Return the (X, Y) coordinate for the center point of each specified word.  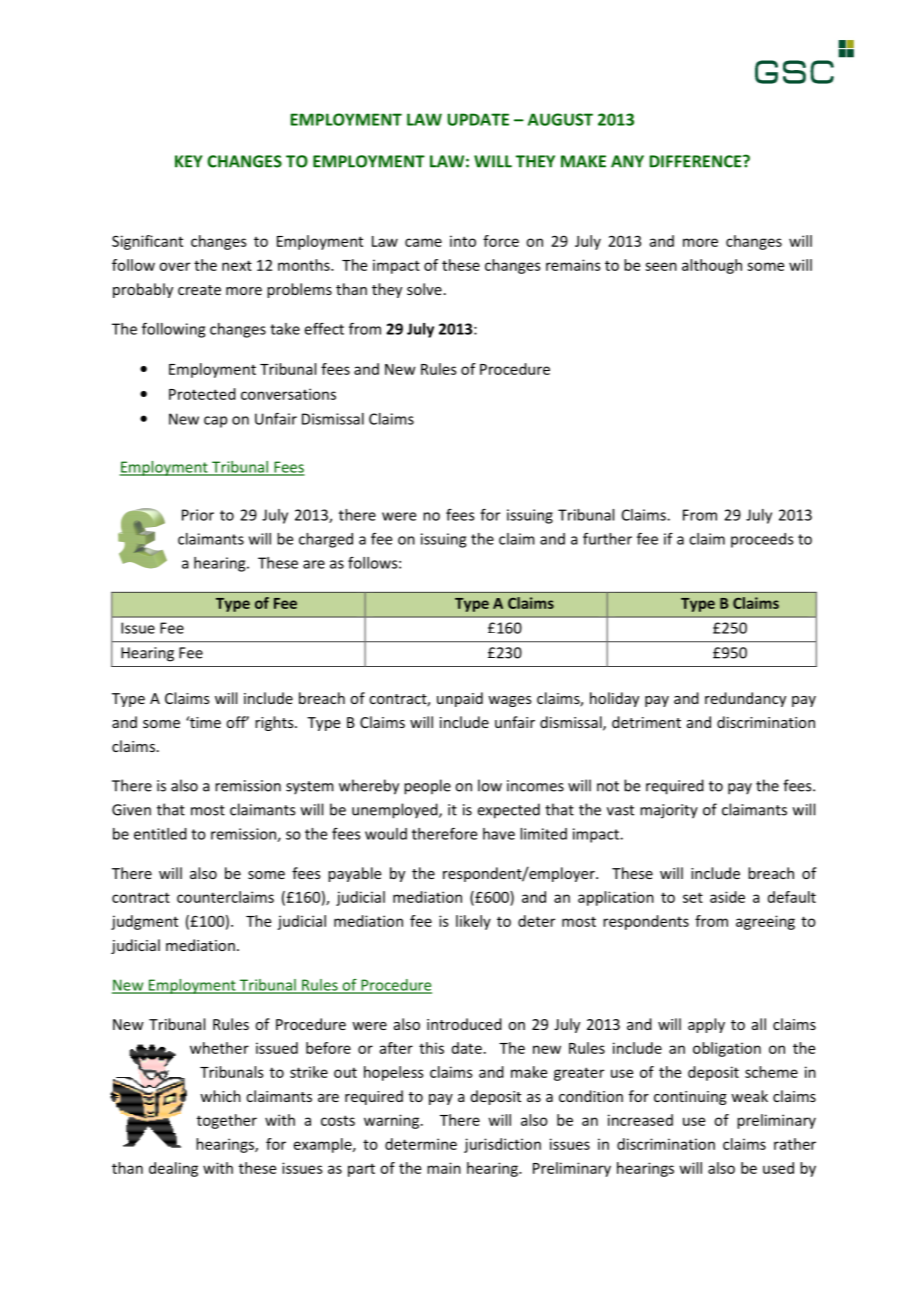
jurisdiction (502, 1145)
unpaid (460, 699)
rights (275, 723)
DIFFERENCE (696, 161)
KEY (188, 161)
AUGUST (560, 119)
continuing (690, 1098)
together (227, 1121)
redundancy (745, 699)
